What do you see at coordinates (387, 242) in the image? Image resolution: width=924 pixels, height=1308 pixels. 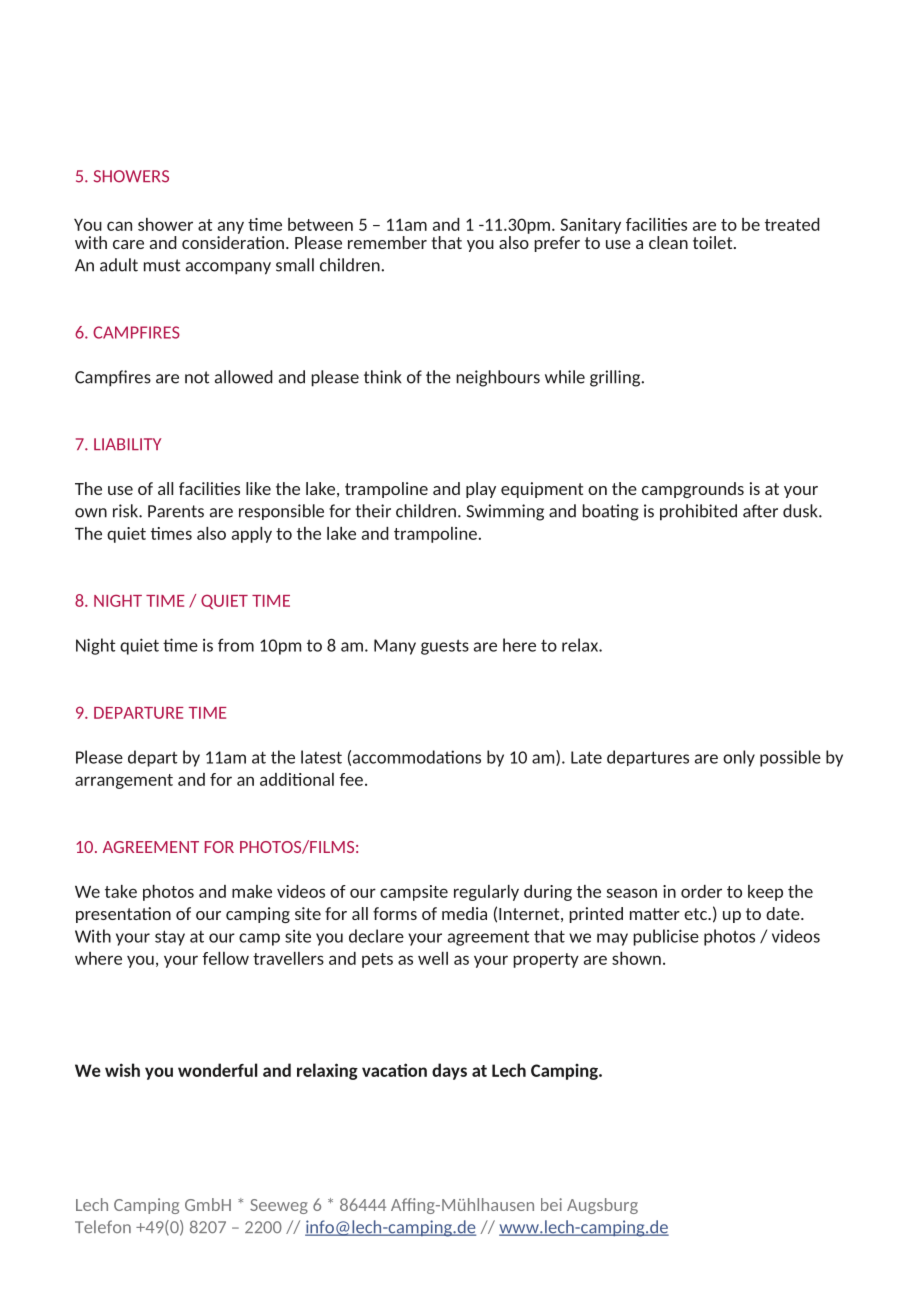 I see `remember` at bounding box center [387, 242].
